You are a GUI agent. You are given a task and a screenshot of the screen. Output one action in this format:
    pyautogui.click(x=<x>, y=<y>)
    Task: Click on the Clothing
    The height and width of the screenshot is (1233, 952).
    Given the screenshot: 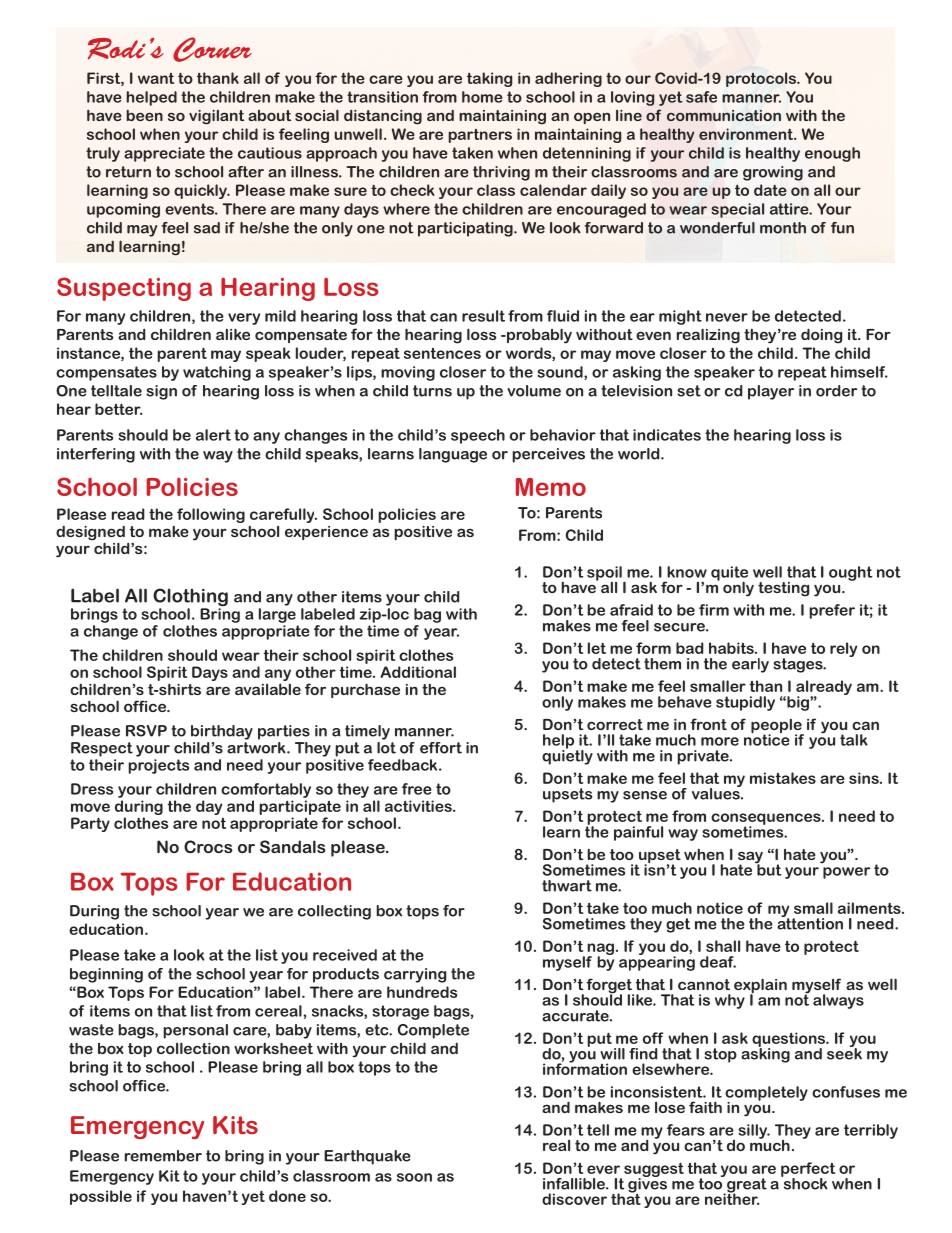 What is the action you would take?
    pyautogui.click(x=190, y=598)
